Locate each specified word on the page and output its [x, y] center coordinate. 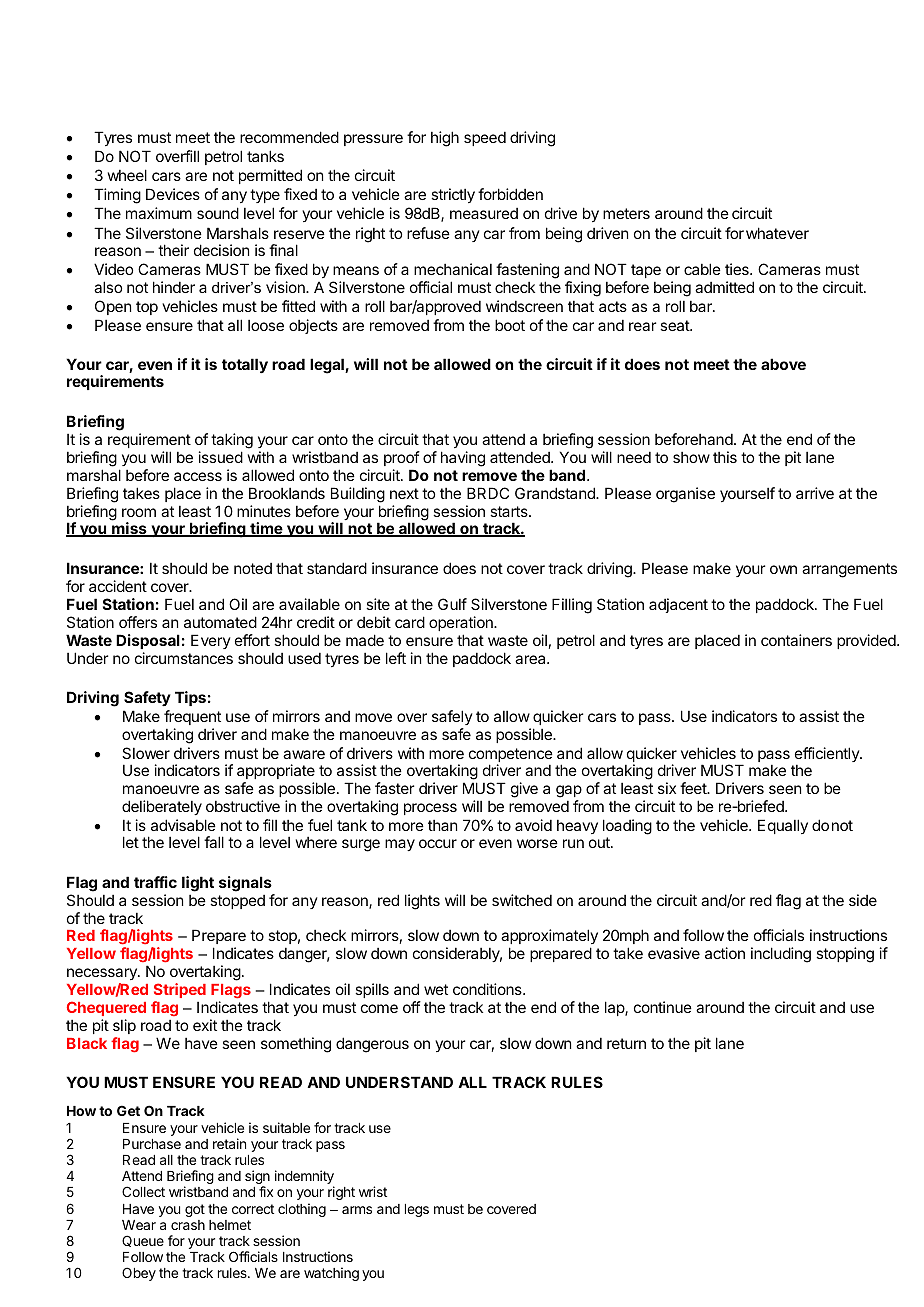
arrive [815, 493]
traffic [155, 882]
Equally [783, 826]
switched [522, 900]
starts [510, 511]
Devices [173, 194]
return [626, 1043]
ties [738, 269]
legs [417, 1210]
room [139, 512]
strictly [453, 195]
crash [188, 1225]
